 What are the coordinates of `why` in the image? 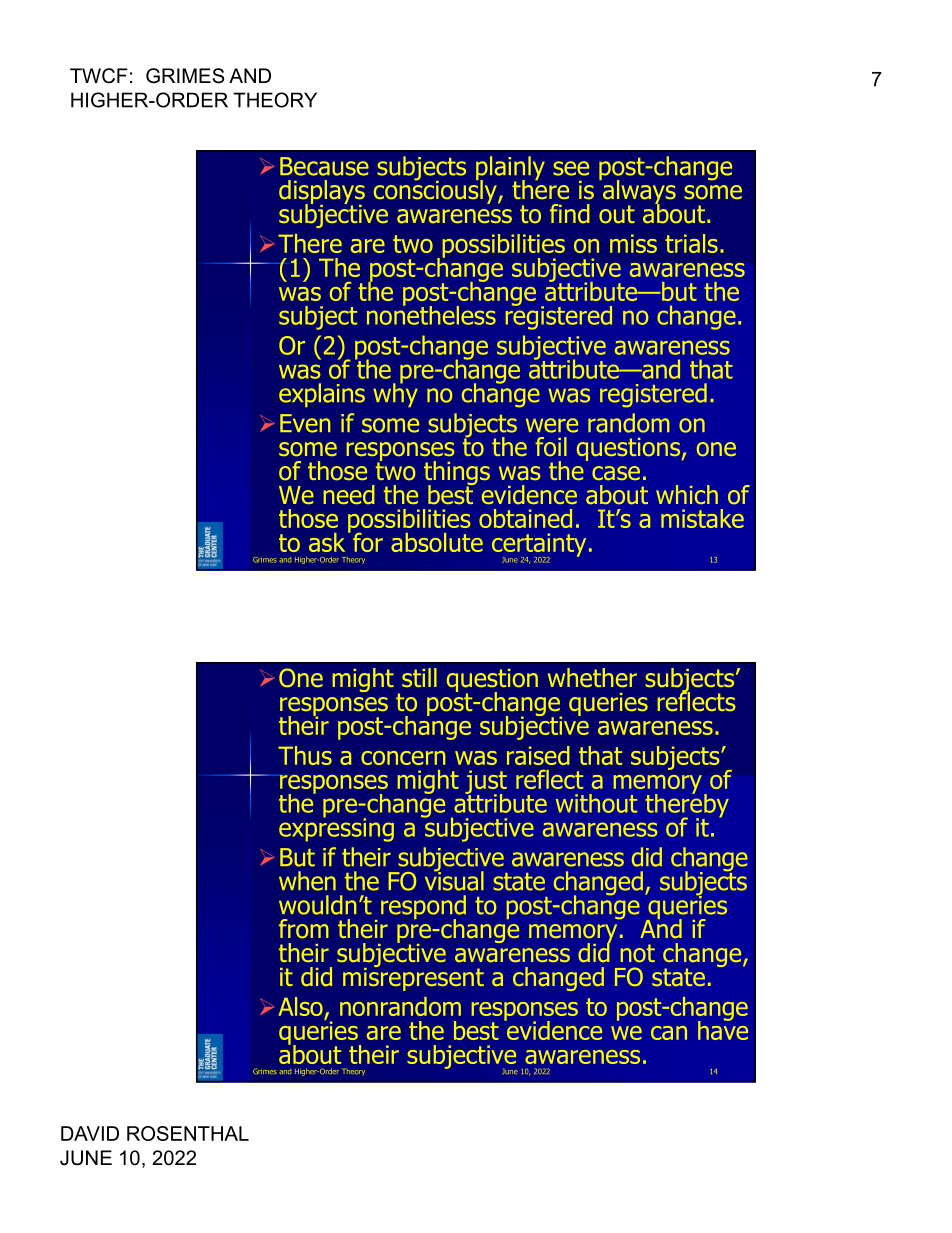 It's located at (395, 394).
